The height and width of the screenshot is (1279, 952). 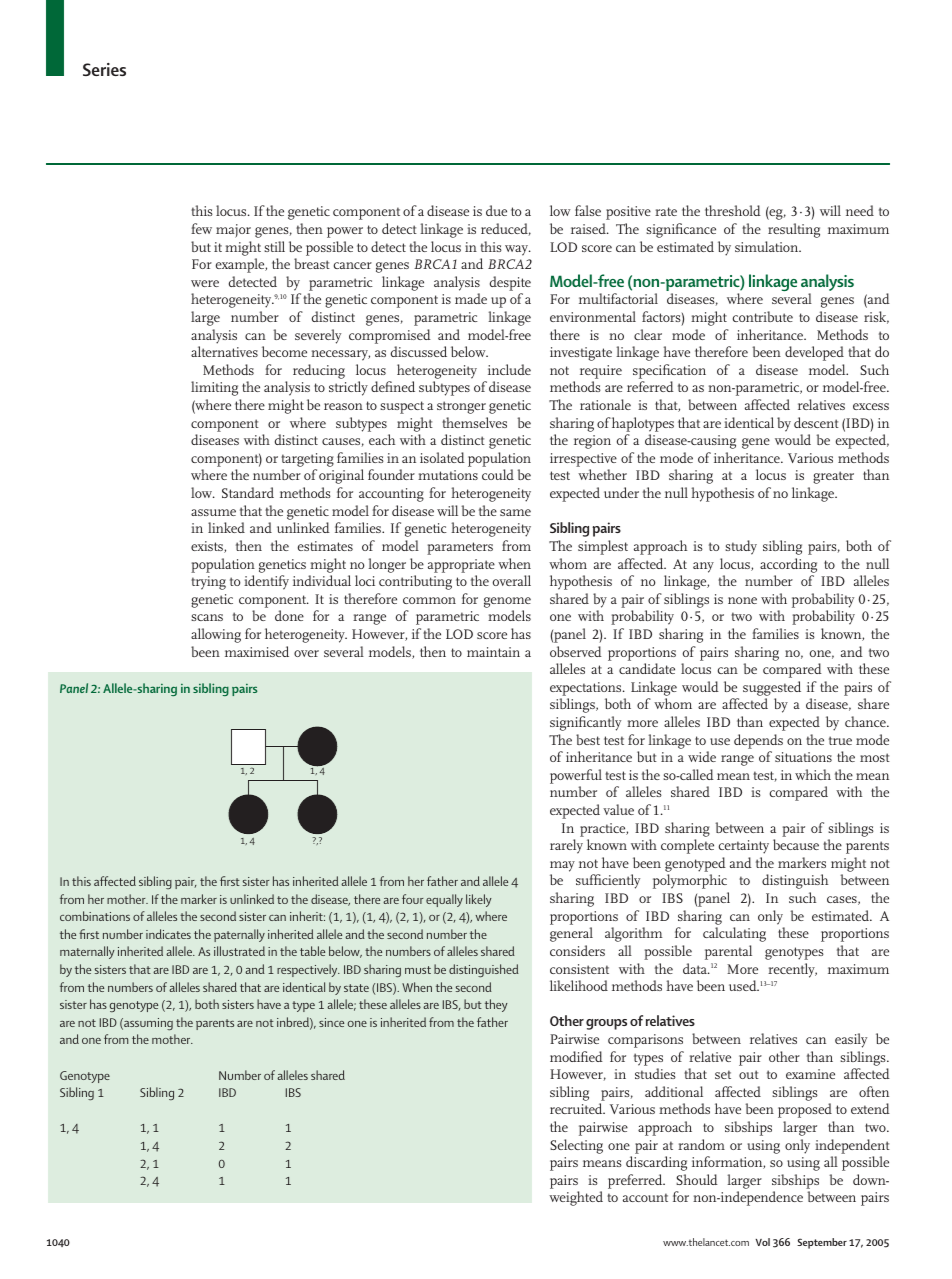 What do you see at coordinates (733, 210) in the screenshot?
I see `threshold` at bounding box center [733, 210].
